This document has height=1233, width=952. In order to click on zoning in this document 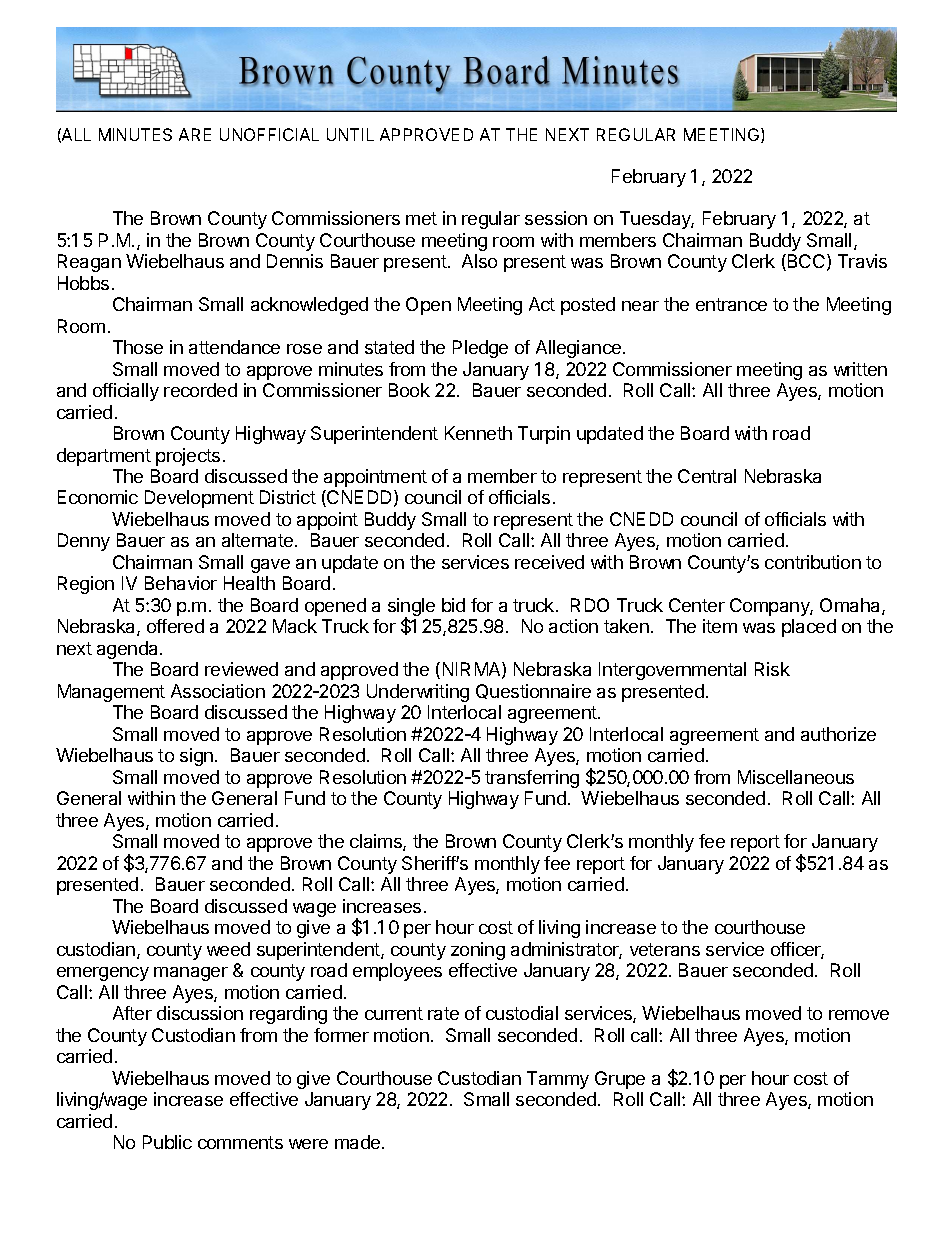, I will do `click(478, 951)`.
